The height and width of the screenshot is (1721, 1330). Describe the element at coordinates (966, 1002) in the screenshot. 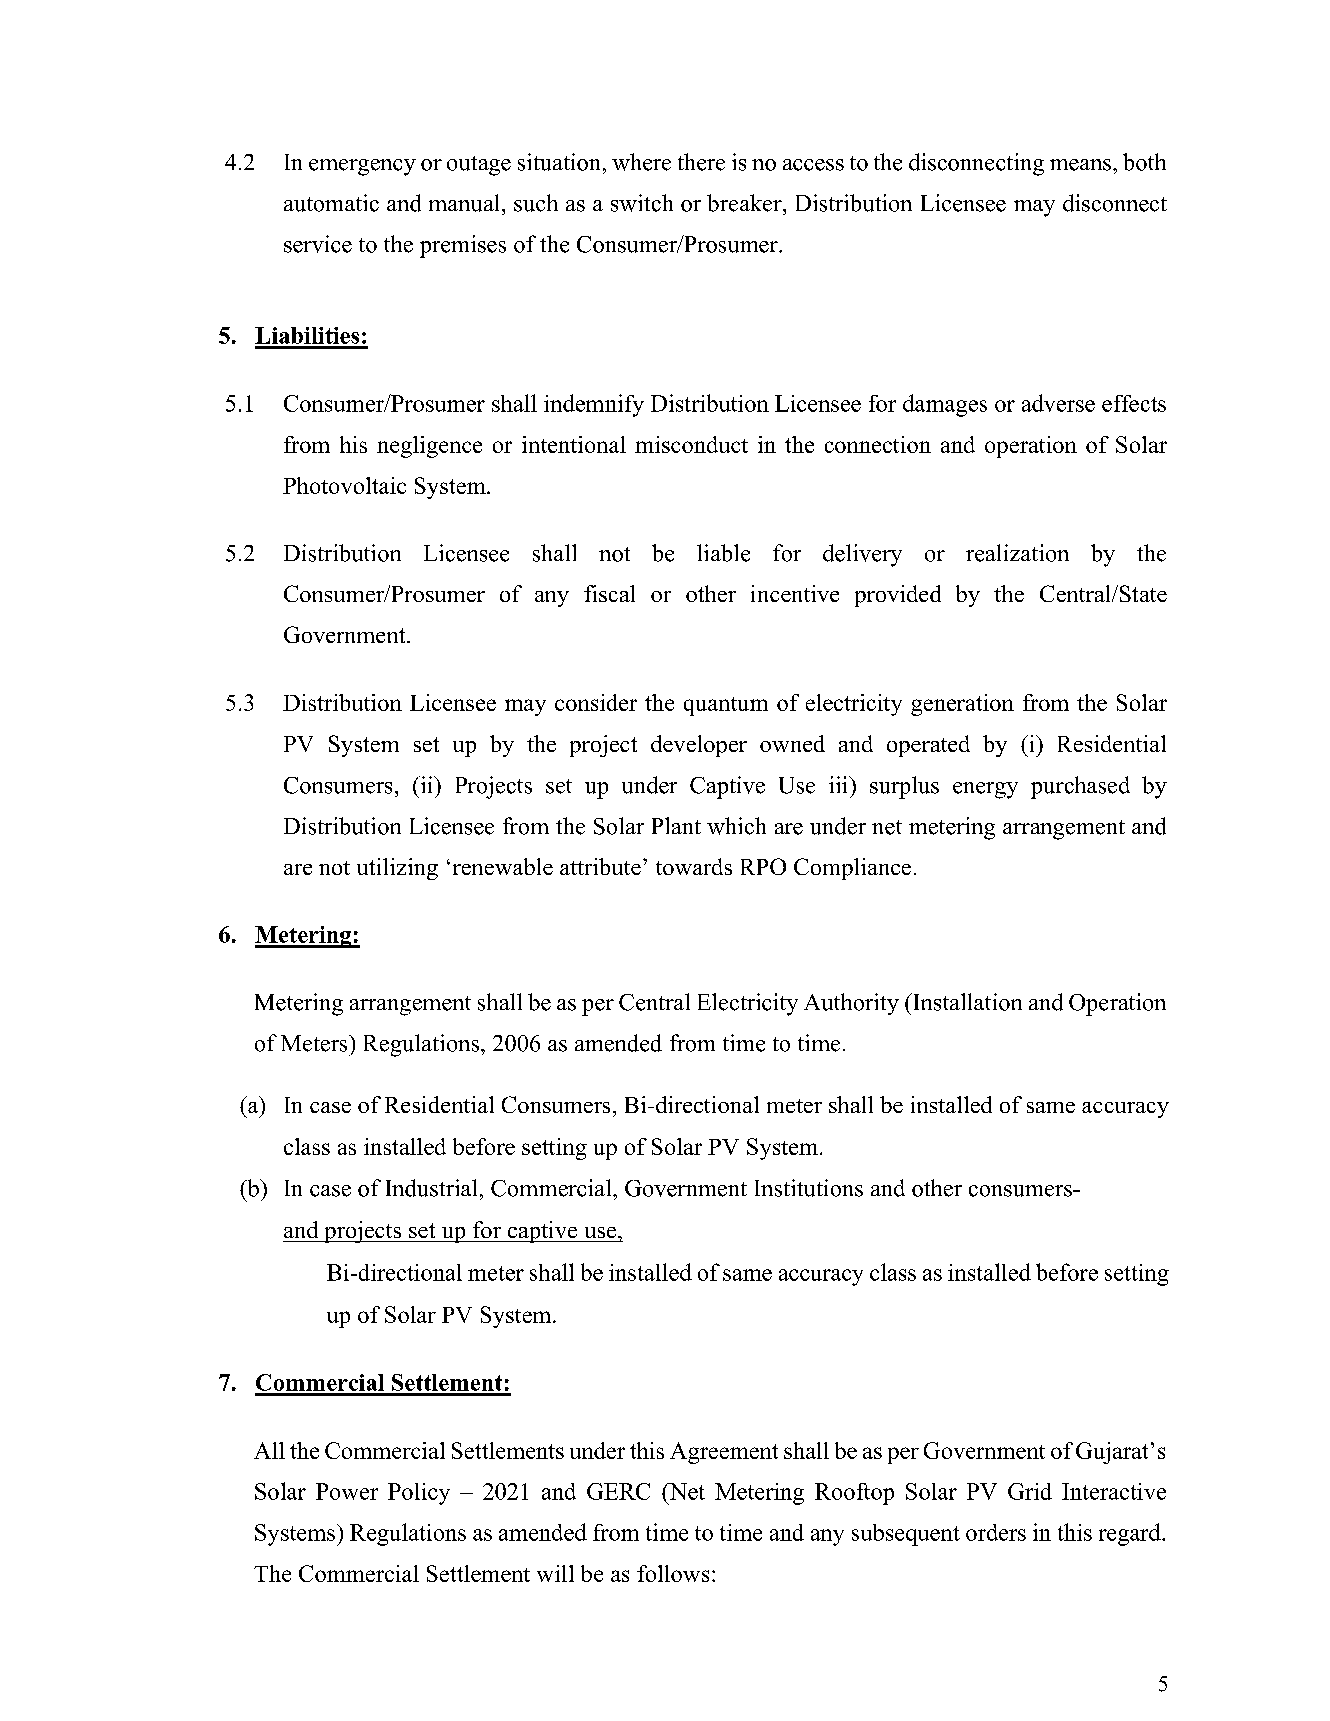

I see `Installation` at that location.
